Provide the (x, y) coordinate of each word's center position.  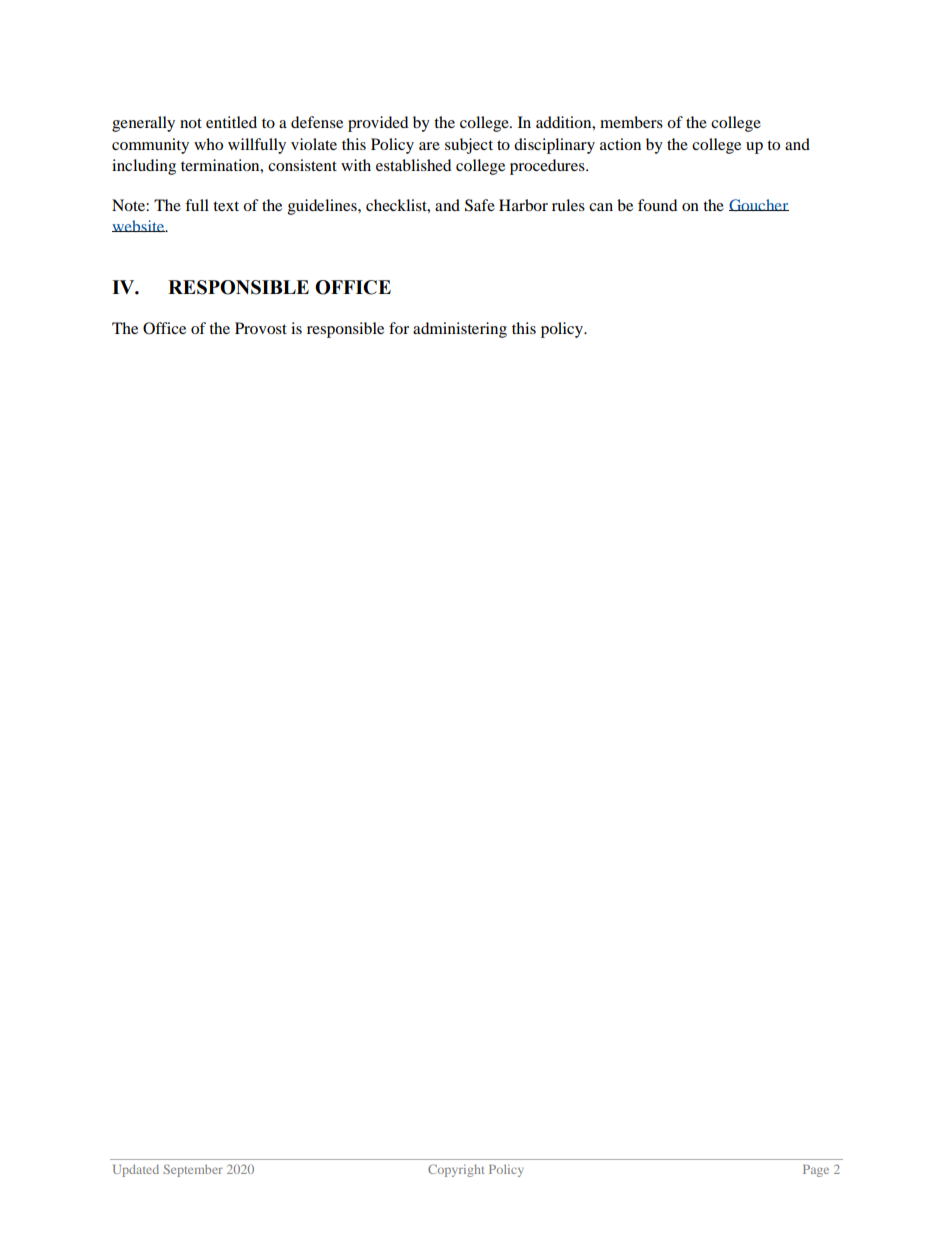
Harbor (523, 205)
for (399, 328)
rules (568, 205)
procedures (548, 167)
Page (816, 1171)
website (139, 226)
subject (469, 146)
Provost (261, 328)
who (208, 144)
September (193, 1170)
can (601, 207)
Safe (480, 205)
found (657, 205)
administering (460, 330)
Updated (136, 1170)
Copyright (456, 1170)
